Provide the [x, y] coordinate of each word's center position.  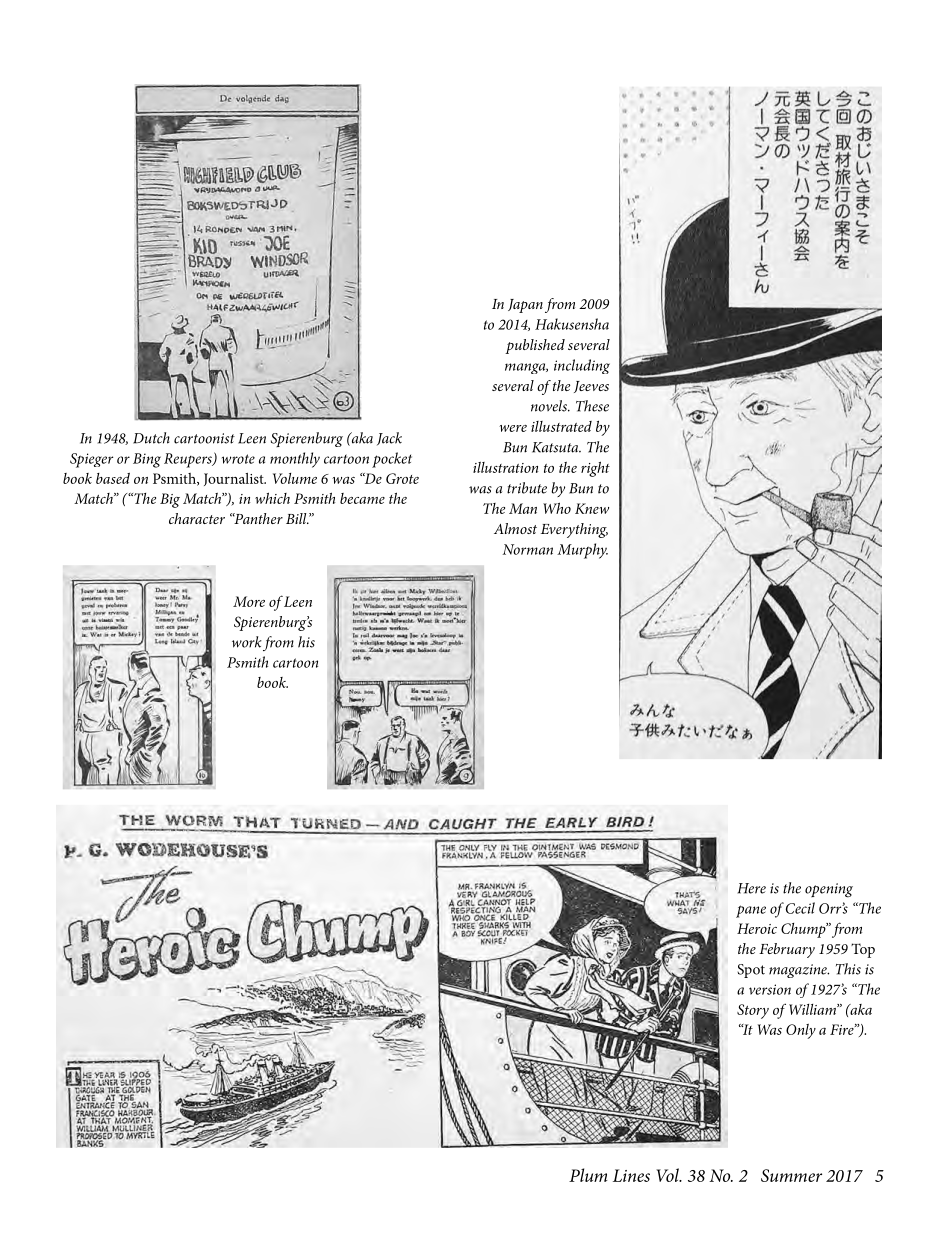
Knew [592, 508]
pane [751, 911]
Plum [588, 1175]
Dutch [151, 438]
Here [751, 888]
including [582, 366]
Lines [631, 1175]
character [197, 518]
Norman [527, 549]
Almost [515, 528]
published [535, 346]
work [247, 642]
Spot [751, 971]
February [787, 950]
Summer [791, 1175]
